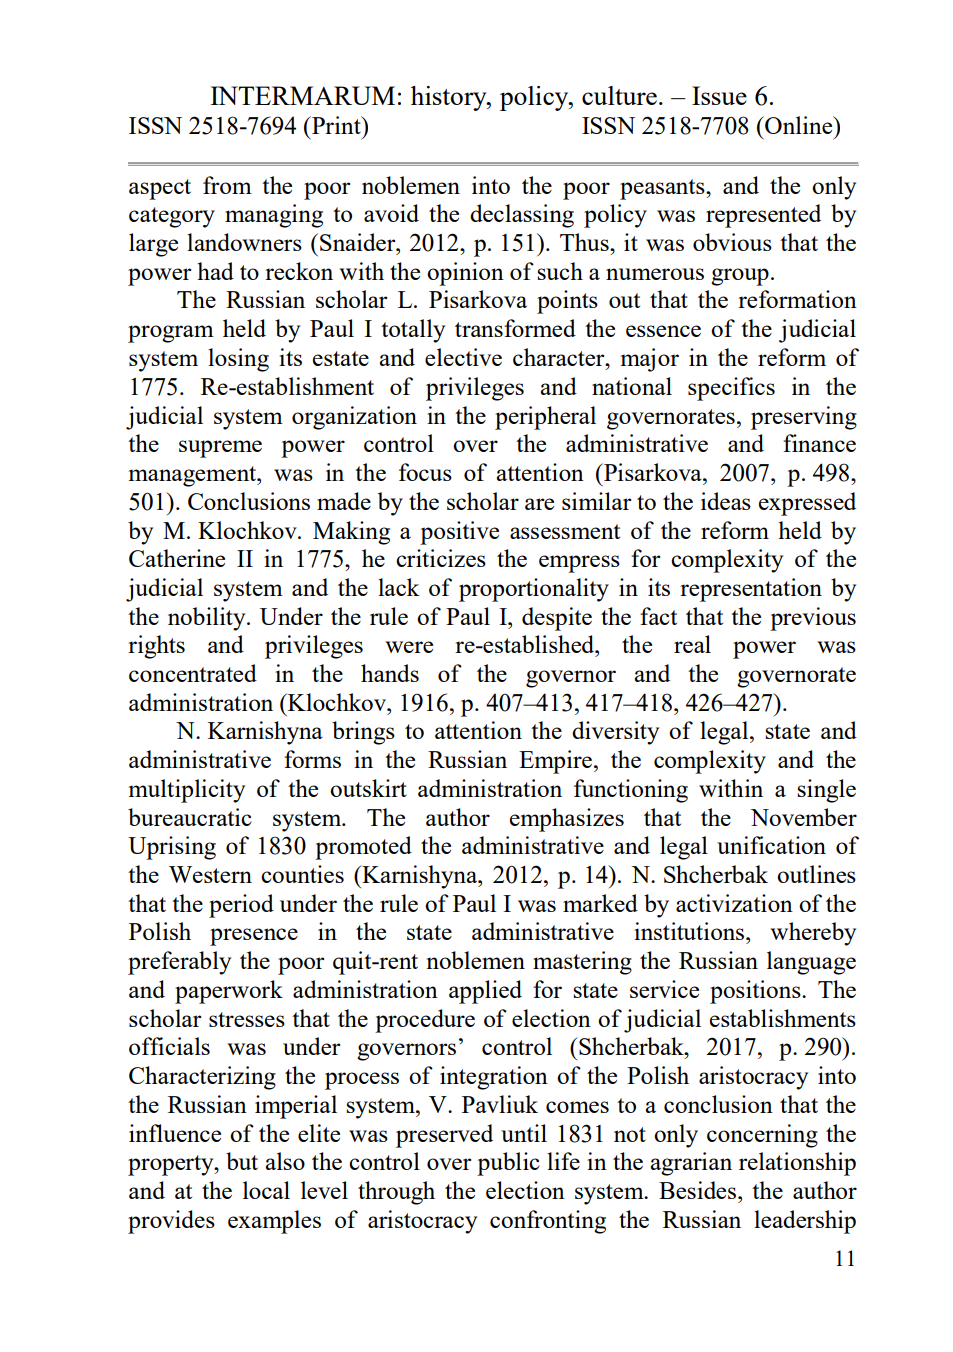  I want to click on despite, so click(557, 619).
